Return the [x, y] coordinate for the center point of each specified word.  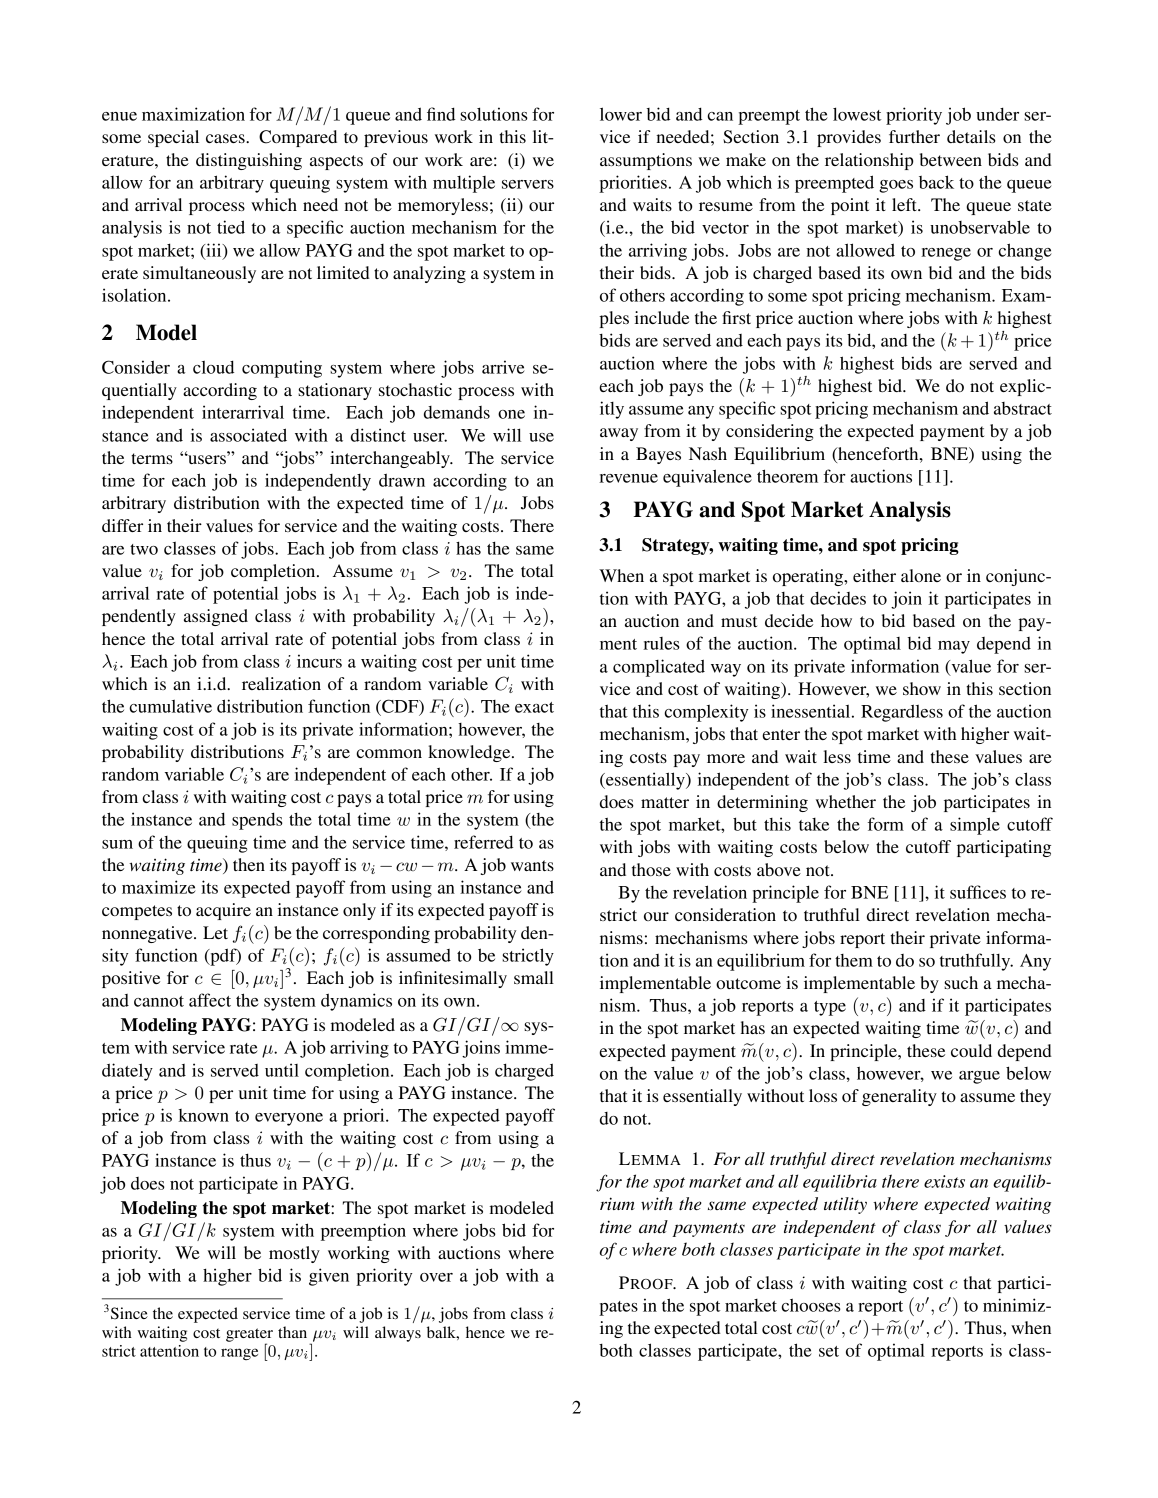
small [534, 977]
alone [921, 575]
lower [621, 114]
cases [226, 138]
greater [249, 1336]
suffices [978, 892]
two [144, 549]
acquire [223, 911]
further [914, 136]
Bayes [658, 455]
